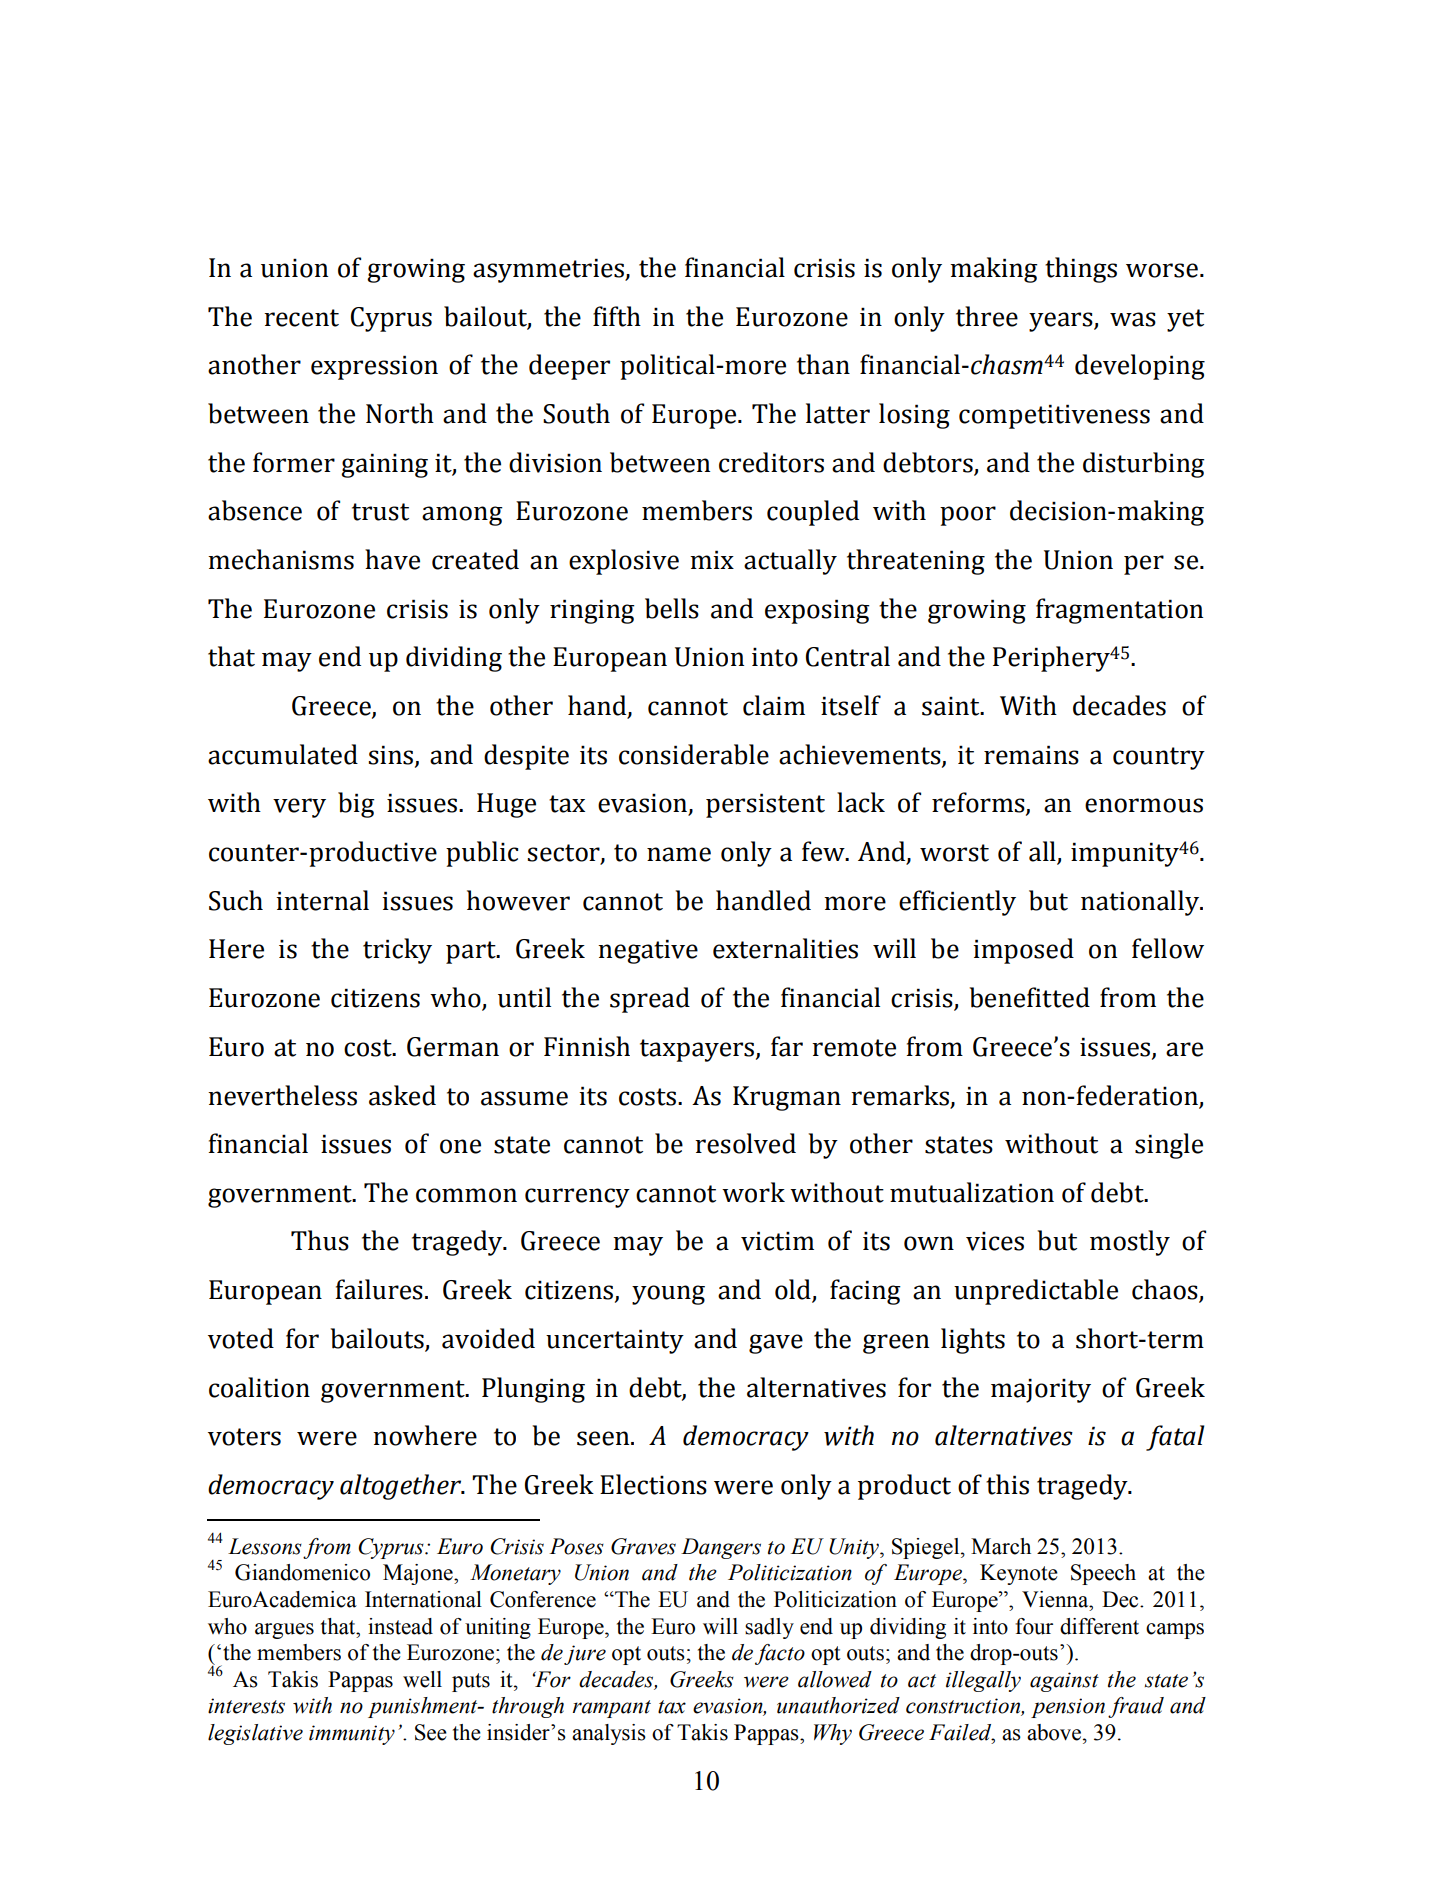  I want to click on years, so click(1062, 322).
